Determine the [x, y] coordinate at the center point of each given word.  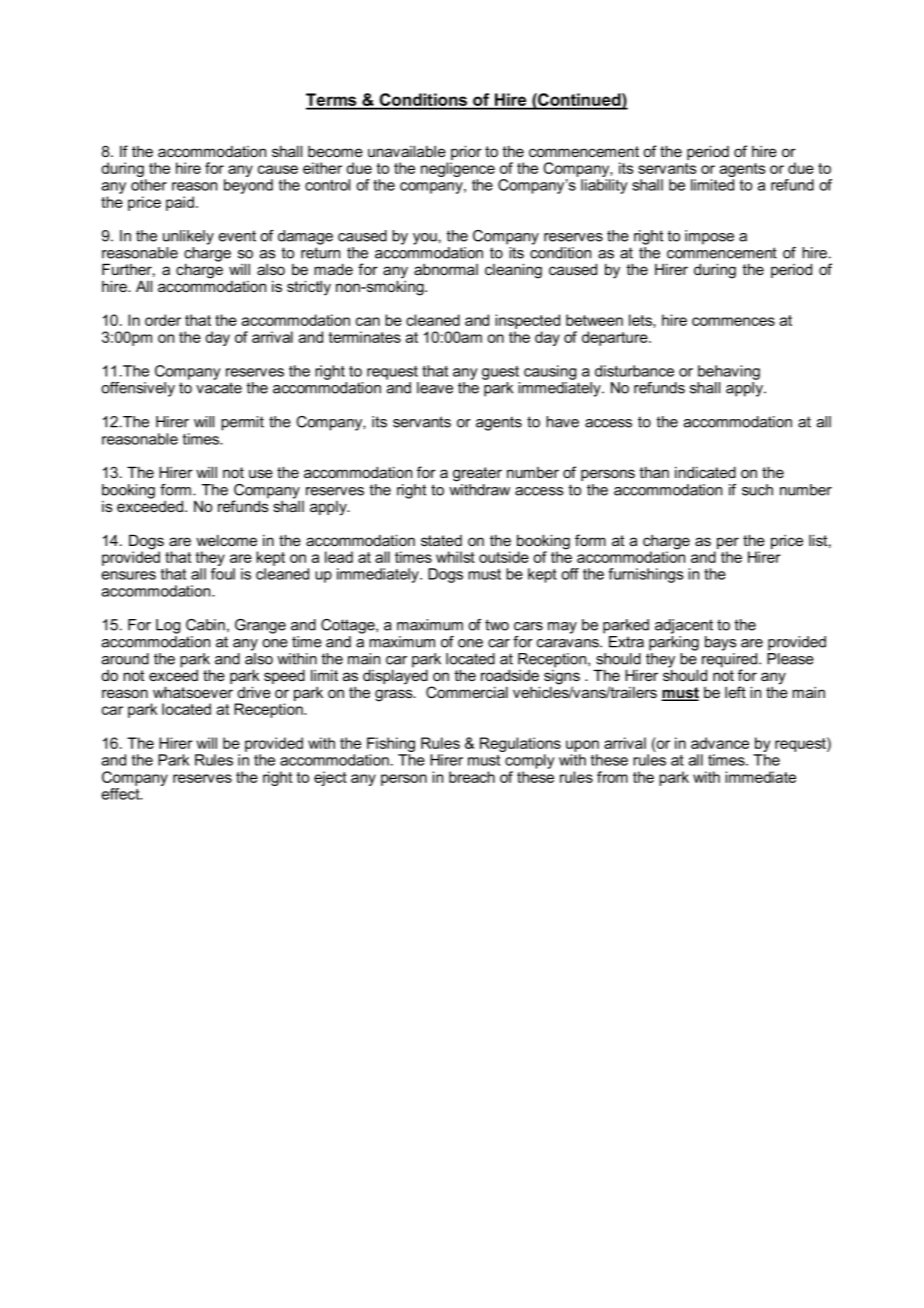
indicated [705, 472]
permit [242, 423]
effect [122, 794]
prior [466, 154]
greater [477, 474]
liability [604, 186]
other [149, 185]
